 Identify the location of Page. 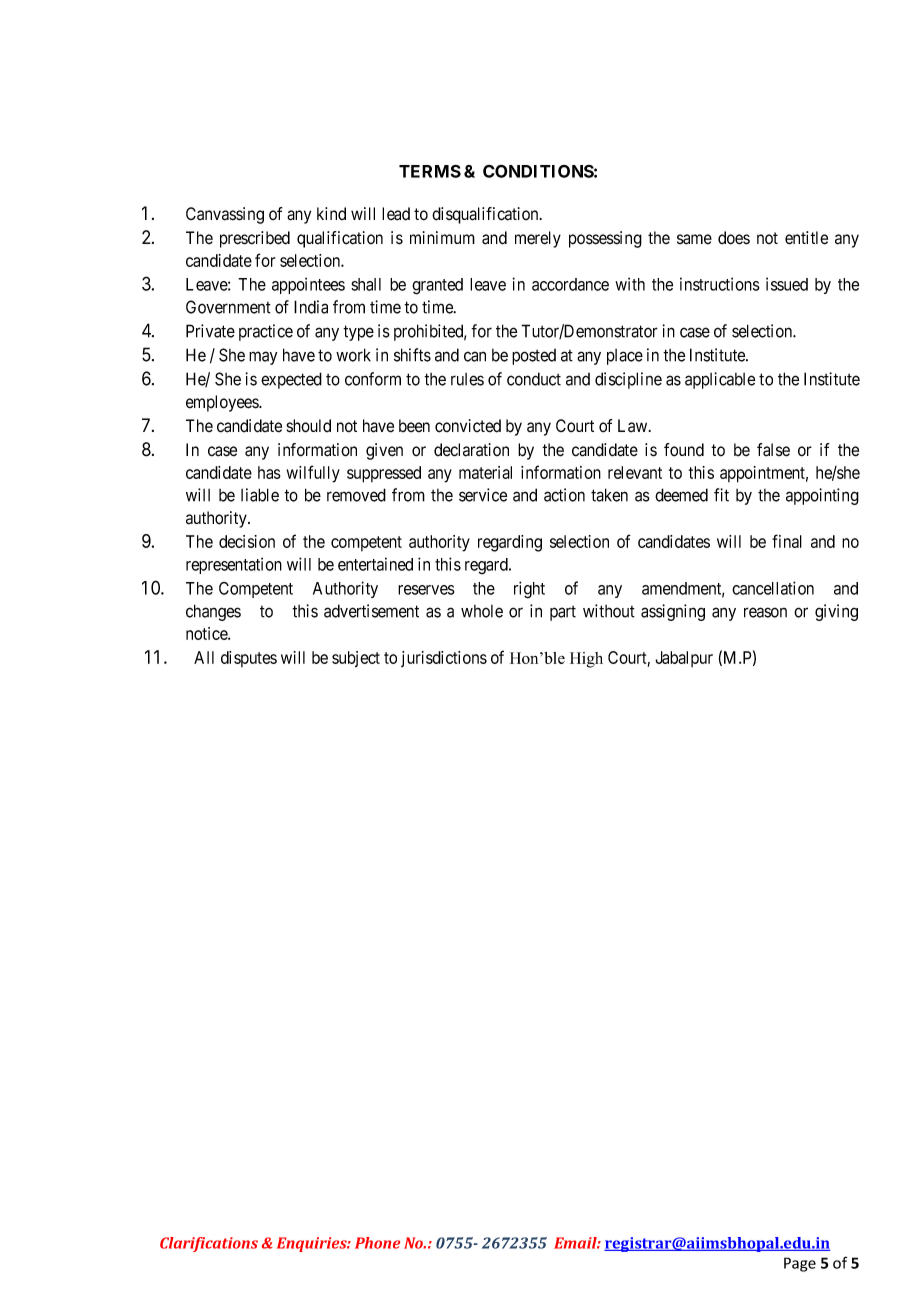
(800, 1264).
